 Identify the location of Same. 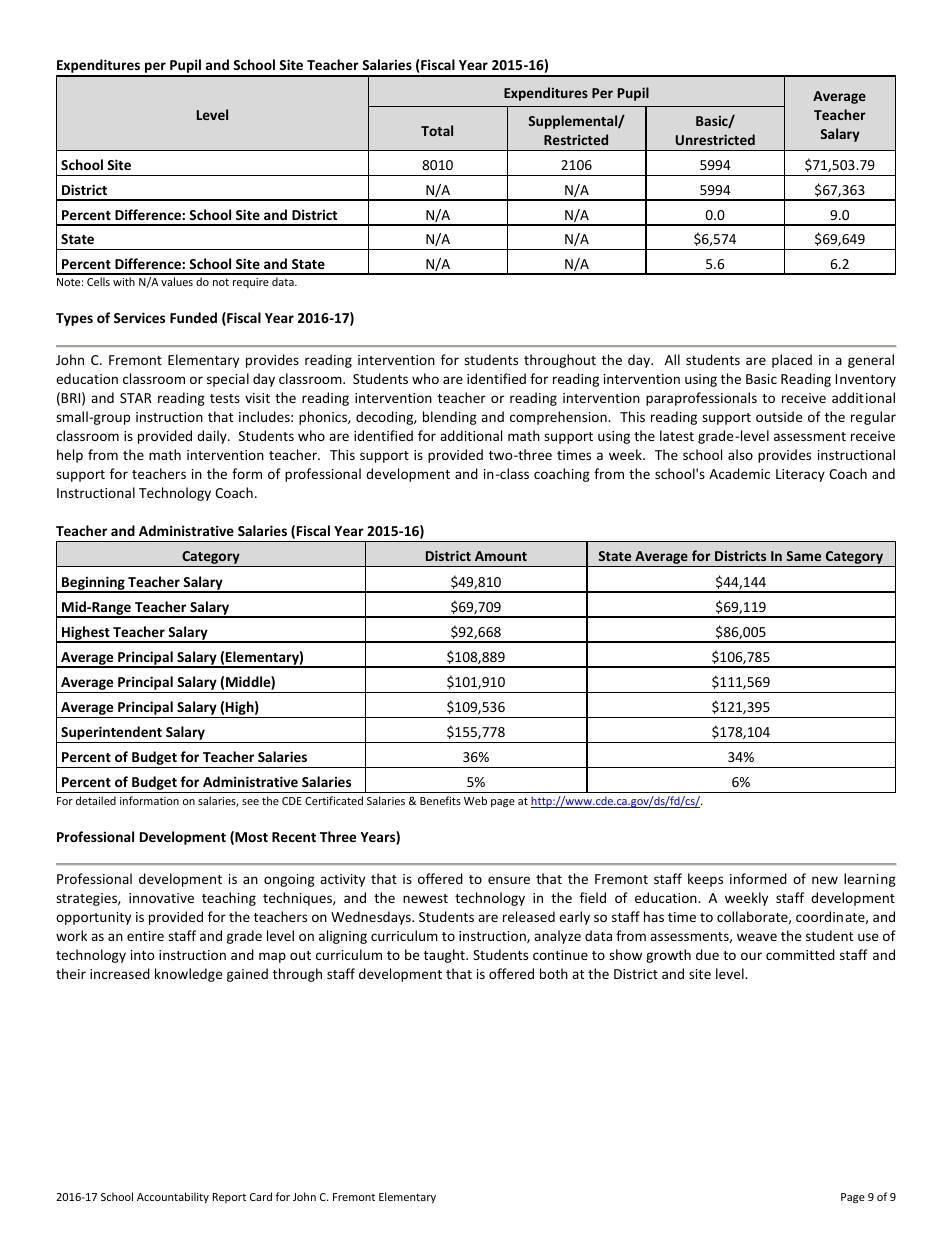
(803, 556).
